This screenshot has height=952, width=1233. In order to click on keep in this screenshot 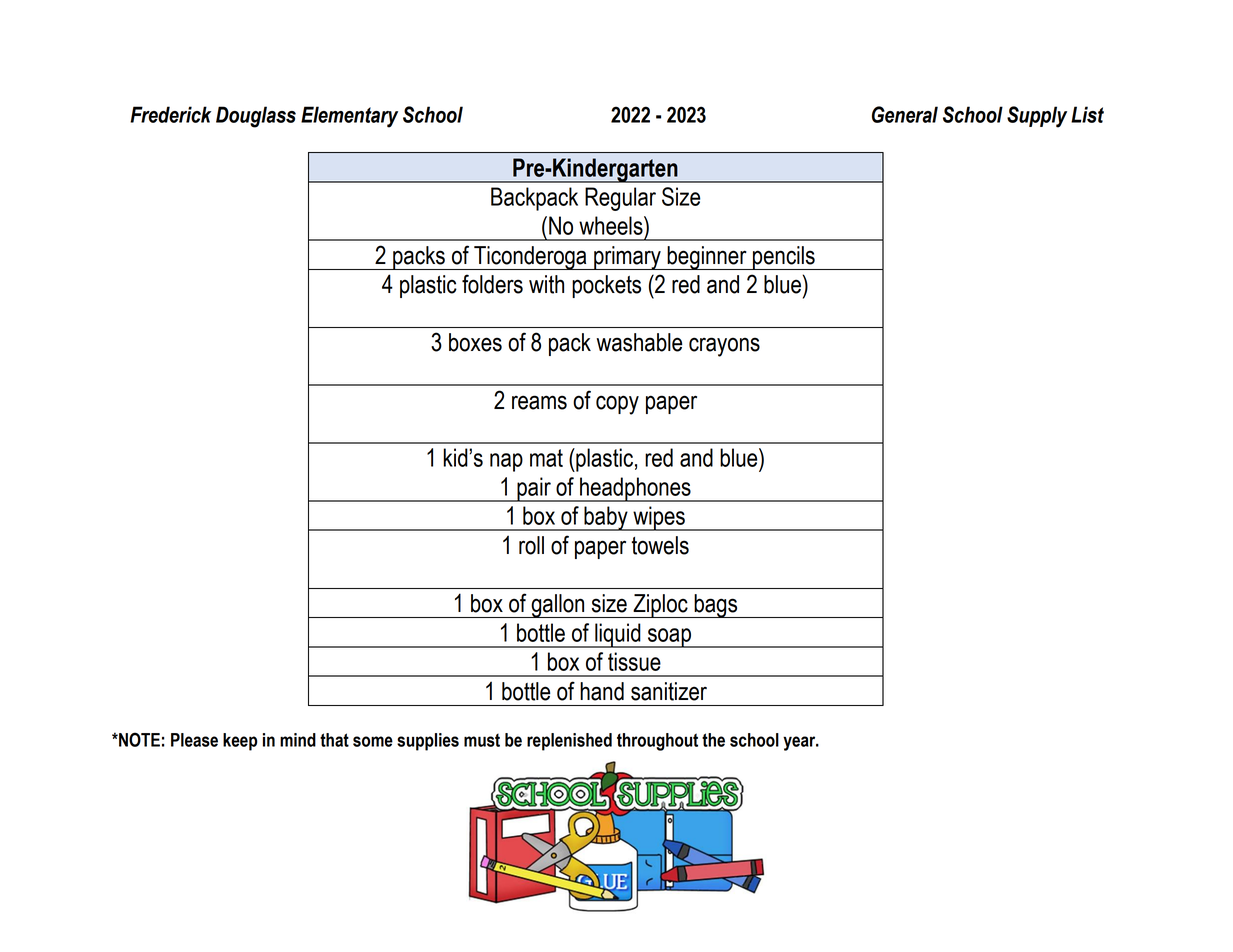, I will do `click(240, 742)`.
